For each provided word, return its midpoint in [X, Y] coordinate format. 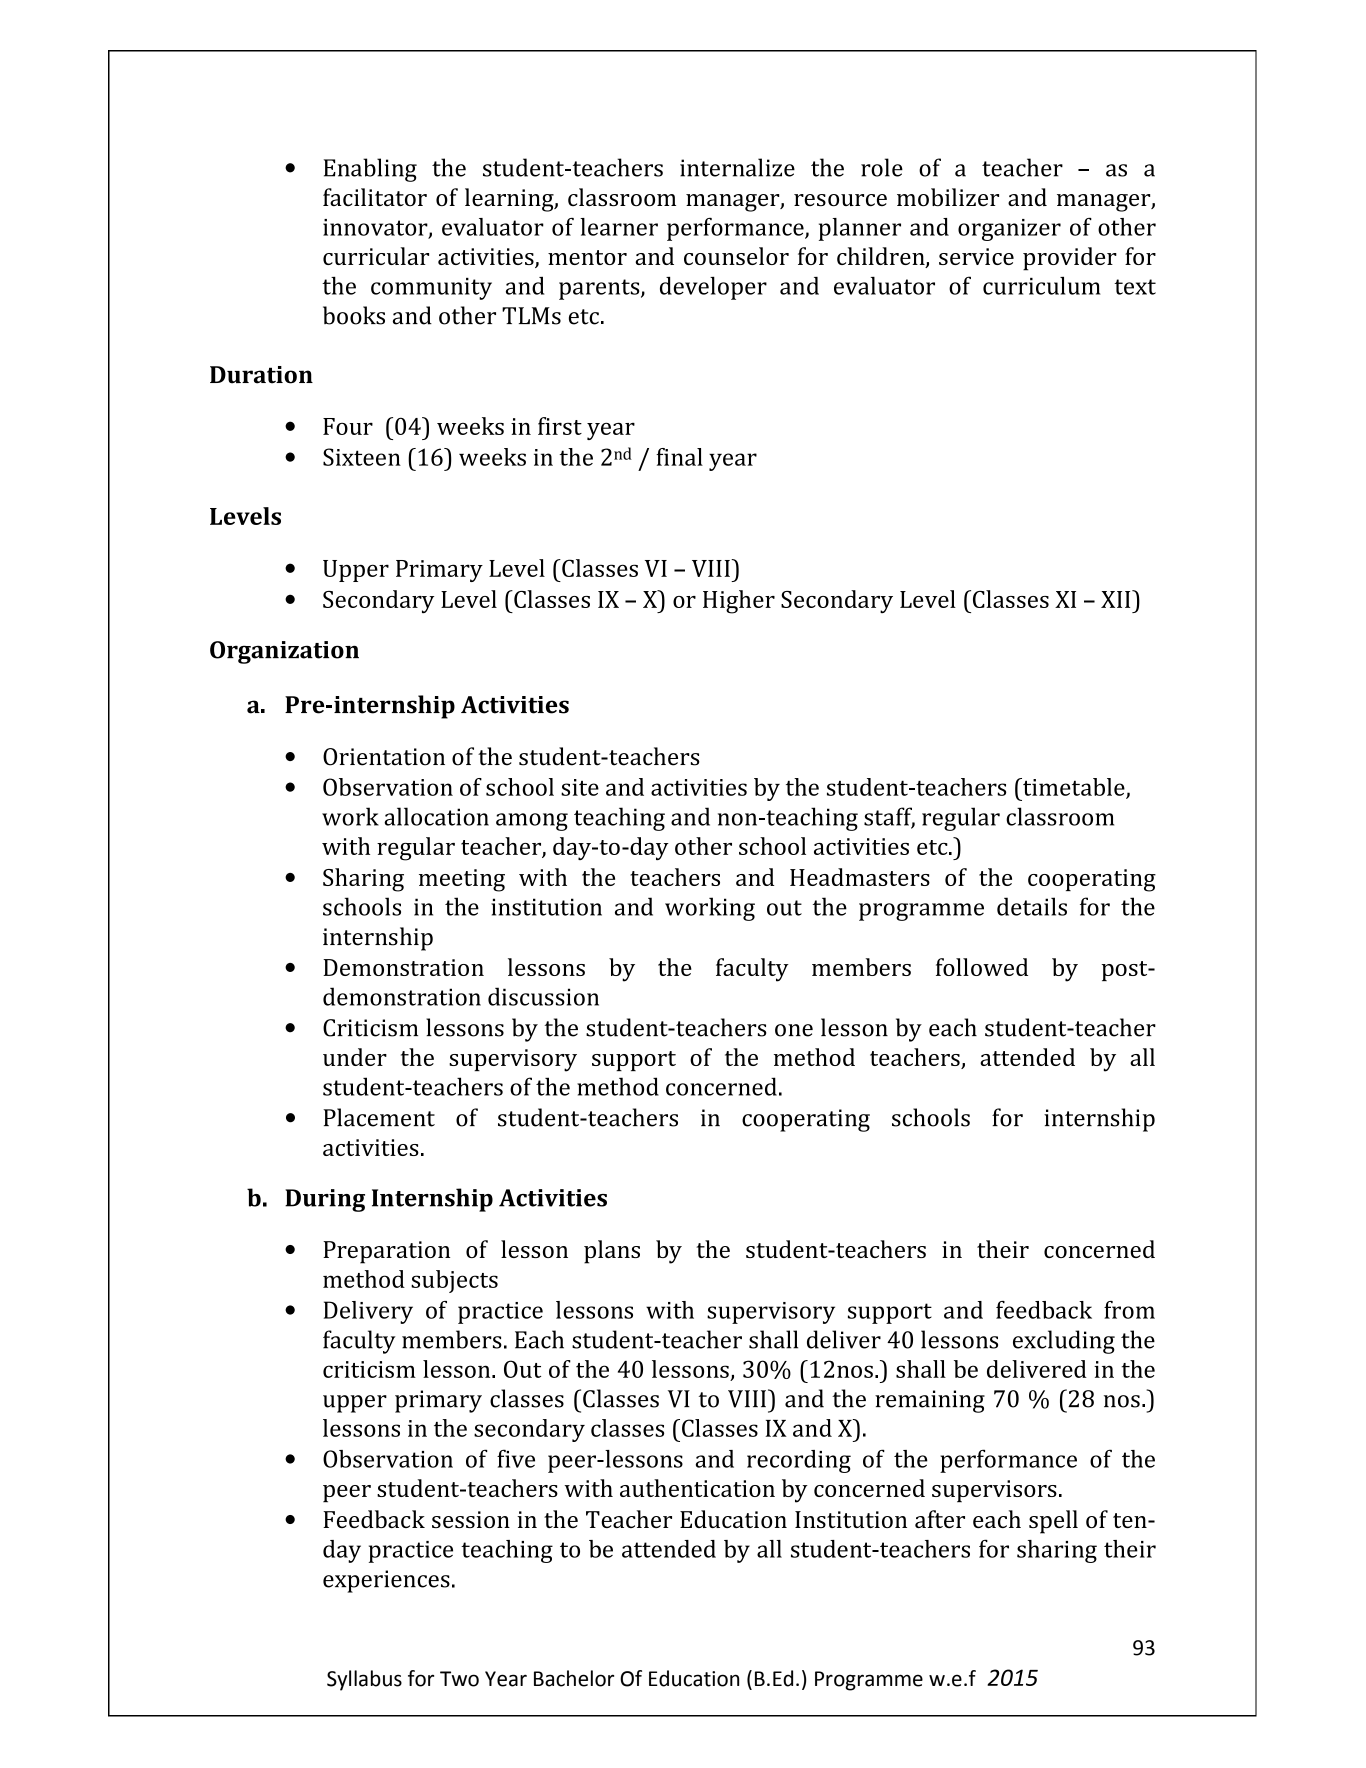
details [1032, 906]
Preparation [386, 1252]
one [794, 1030]
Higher [739, 602]
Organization [284, 652]
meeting [462, 880]
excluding [1064, 1342]
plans [612, 1252]
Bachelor [574, 1678]
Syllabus [364, 1680]
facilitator [375, 197]
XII [1117, 599]
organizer [1009, 230]
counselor [736, 256]
